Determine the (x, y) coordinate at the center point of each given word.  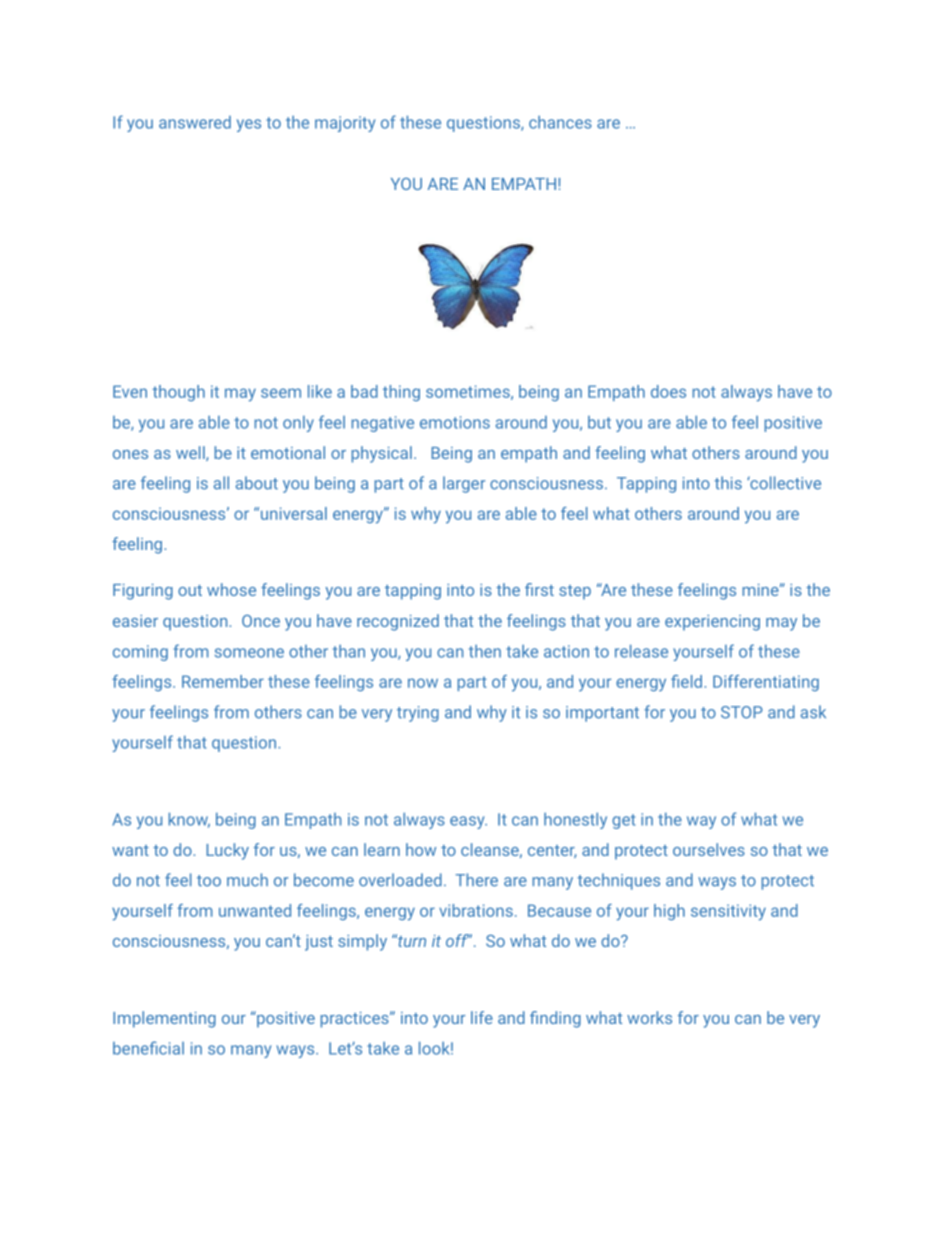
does (668, 391)
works (649, 1017)
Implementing (164, 1019)
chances (560, 122)
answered (195, 122)
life (482, 1017)
